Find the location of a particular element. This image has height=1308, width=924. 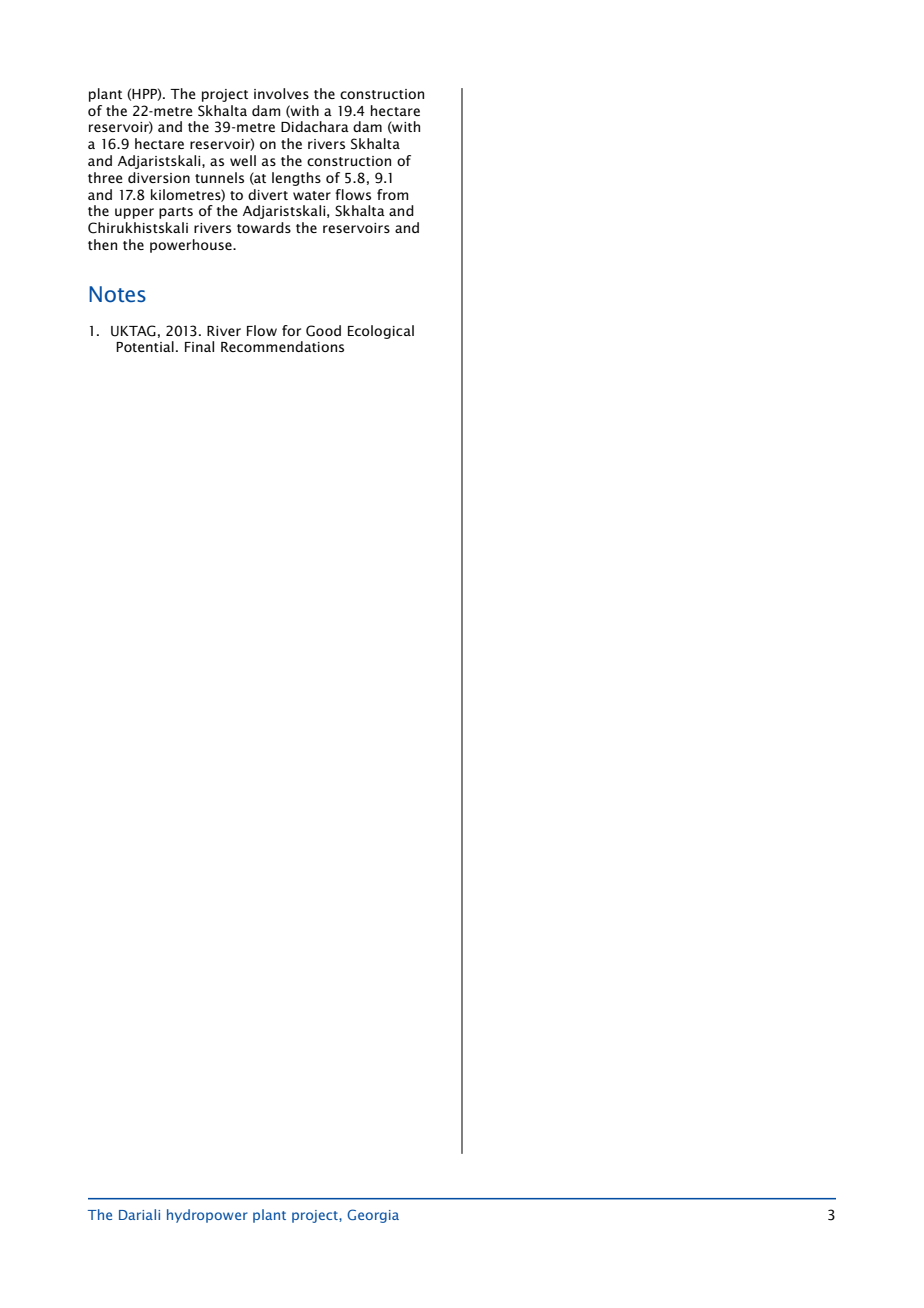

from is located at coordinates (392, 194).
